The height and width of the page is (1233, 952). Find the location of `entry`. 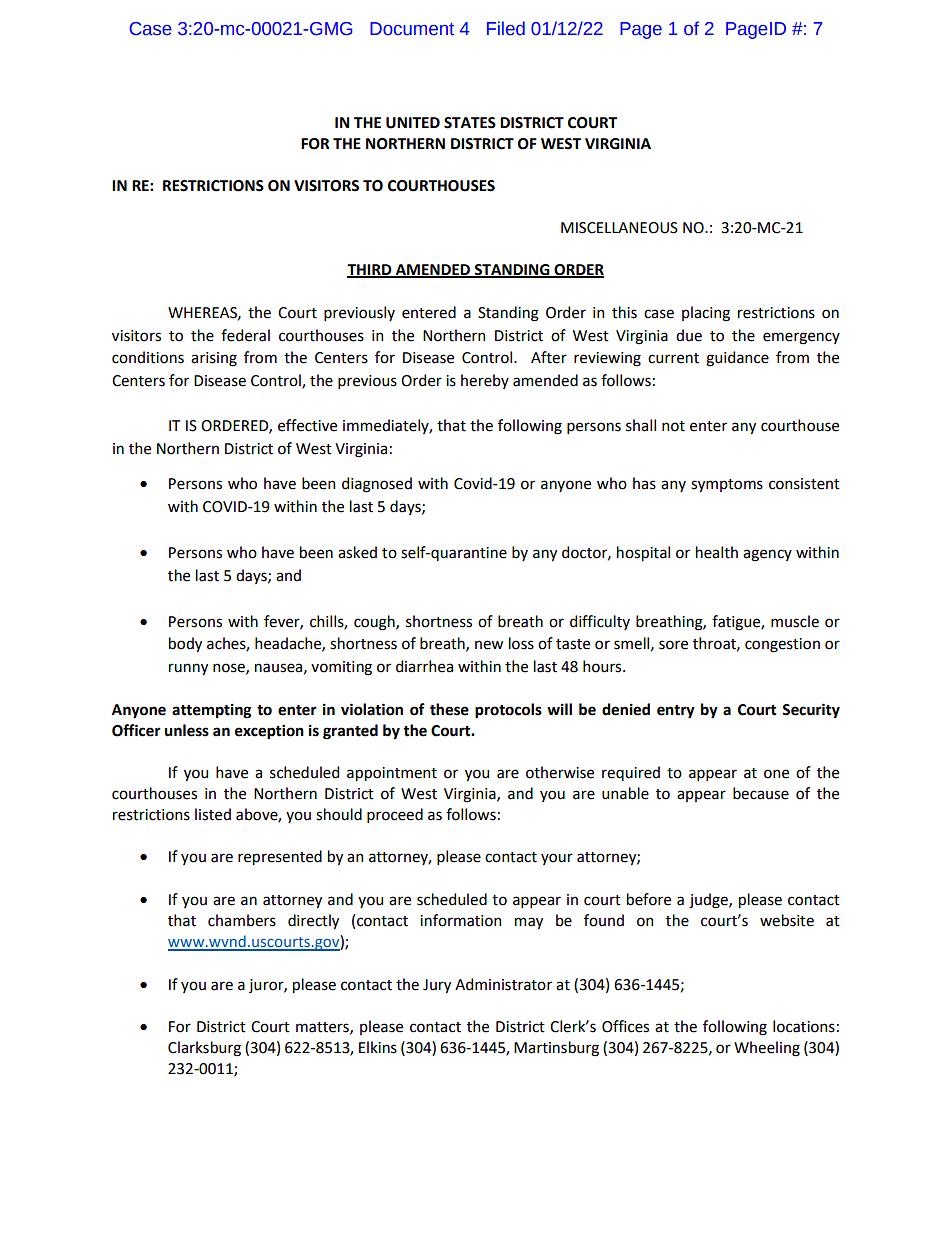

entry is located at coordinates (676, 712).
